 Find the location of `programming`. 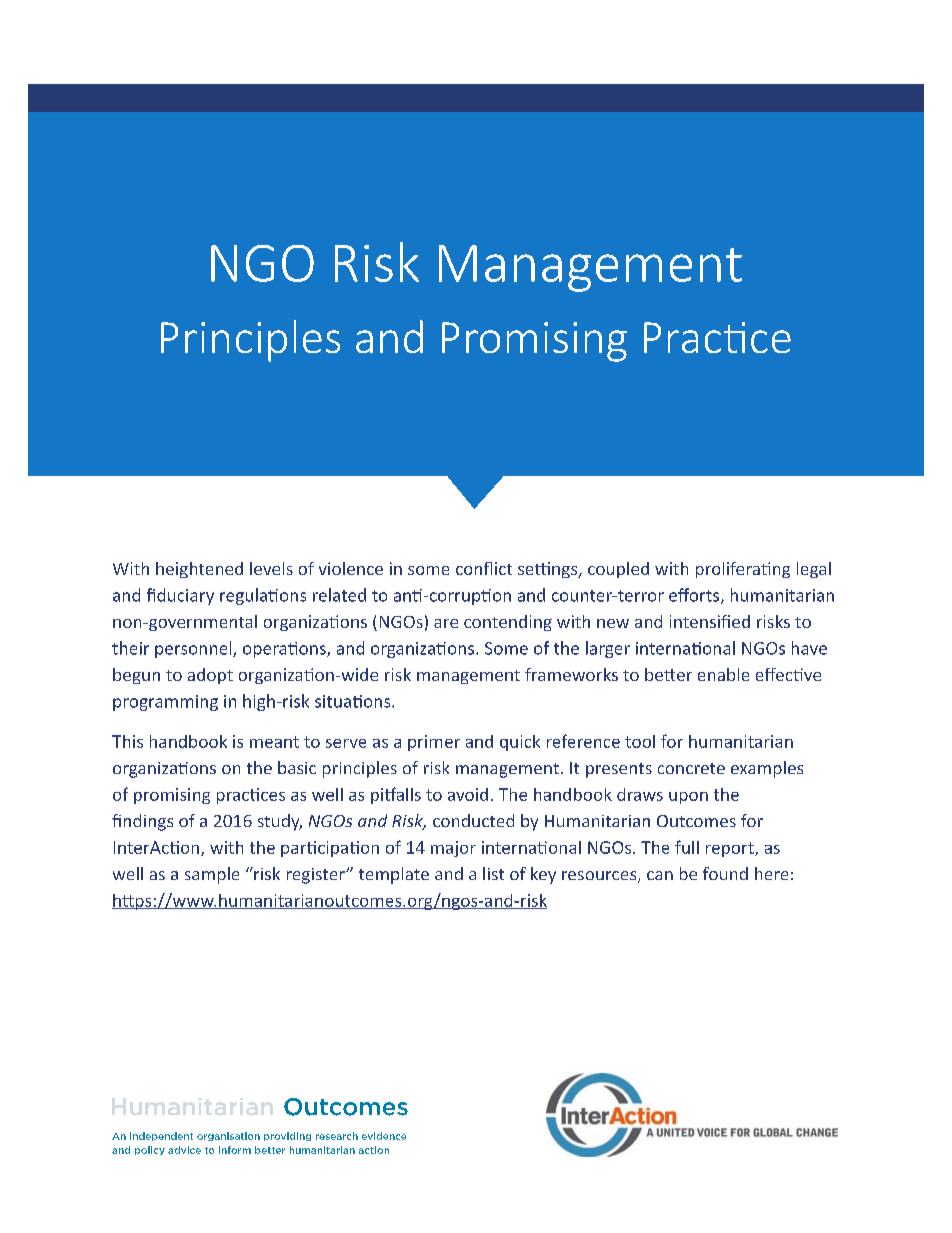

programming is located at coordinates (165, 703).
